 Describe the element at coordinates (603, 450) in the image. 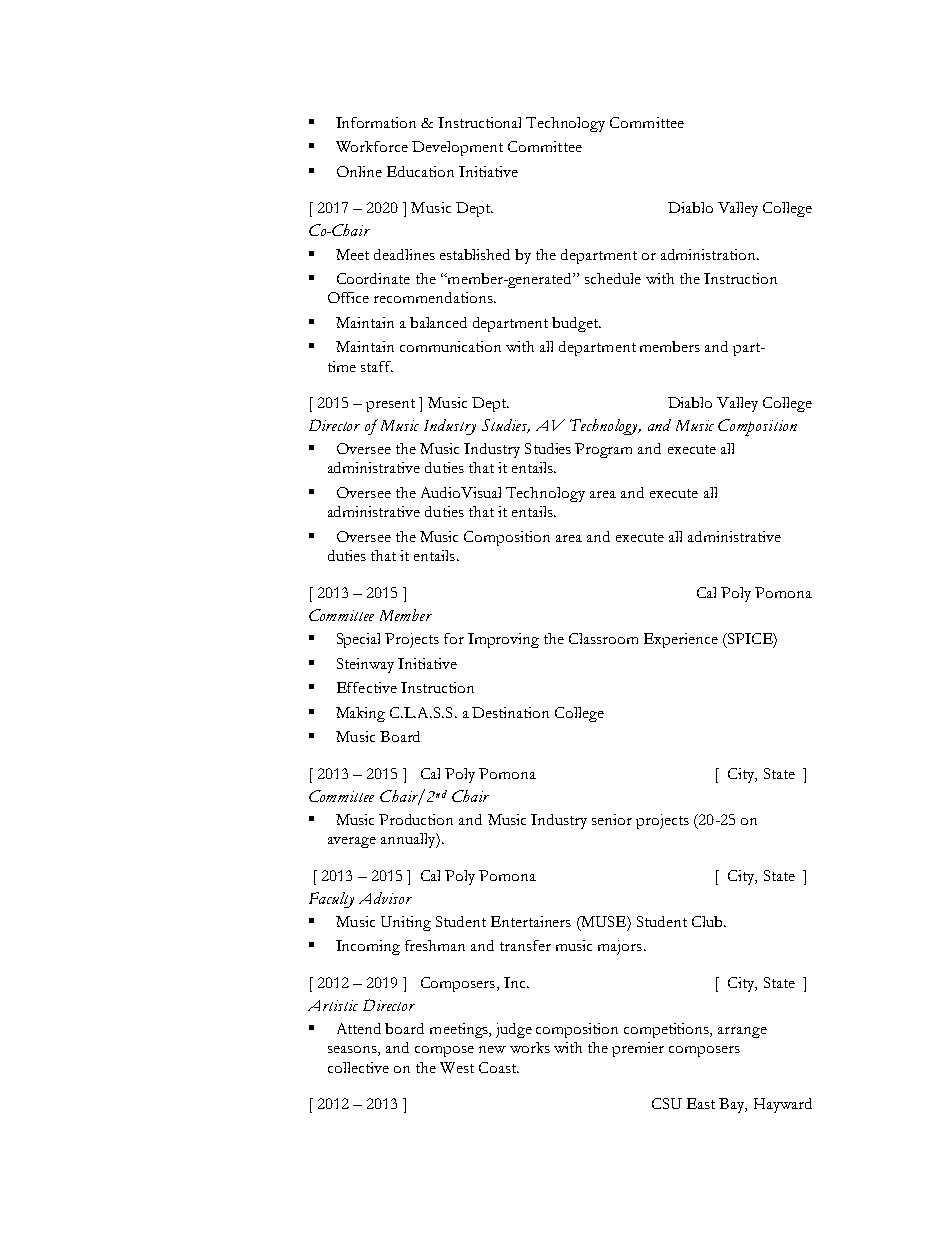

I see `Program` at that location.
